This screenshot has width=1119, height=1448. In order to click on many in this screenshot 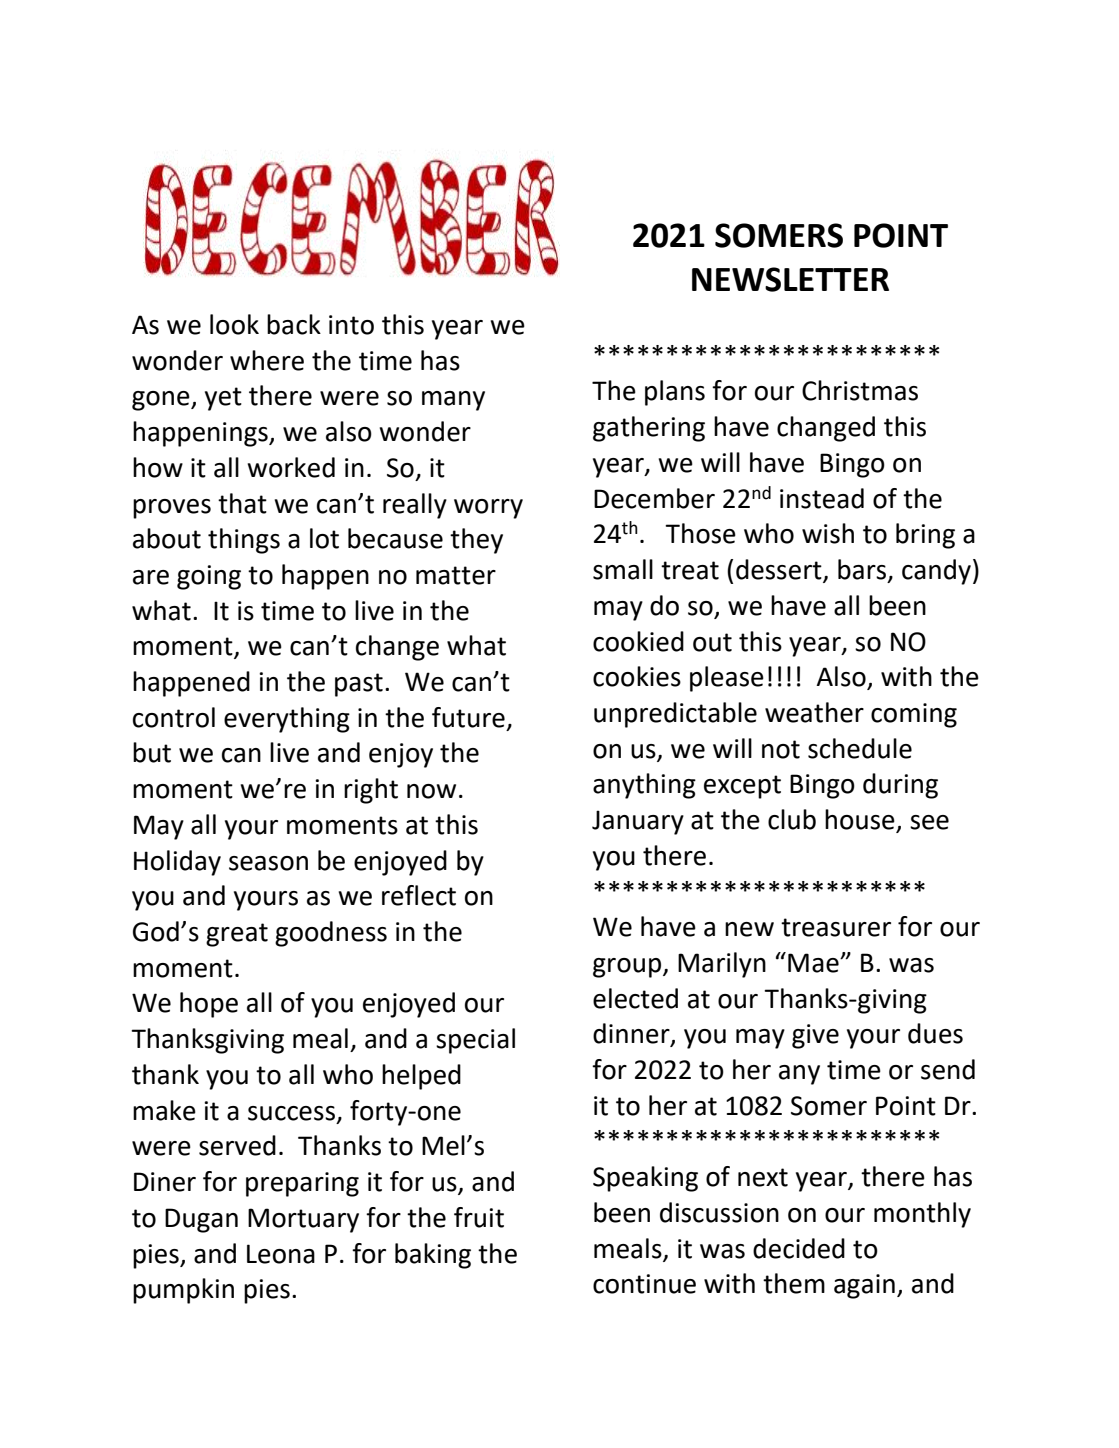, I will do `click(453, 401)`.
